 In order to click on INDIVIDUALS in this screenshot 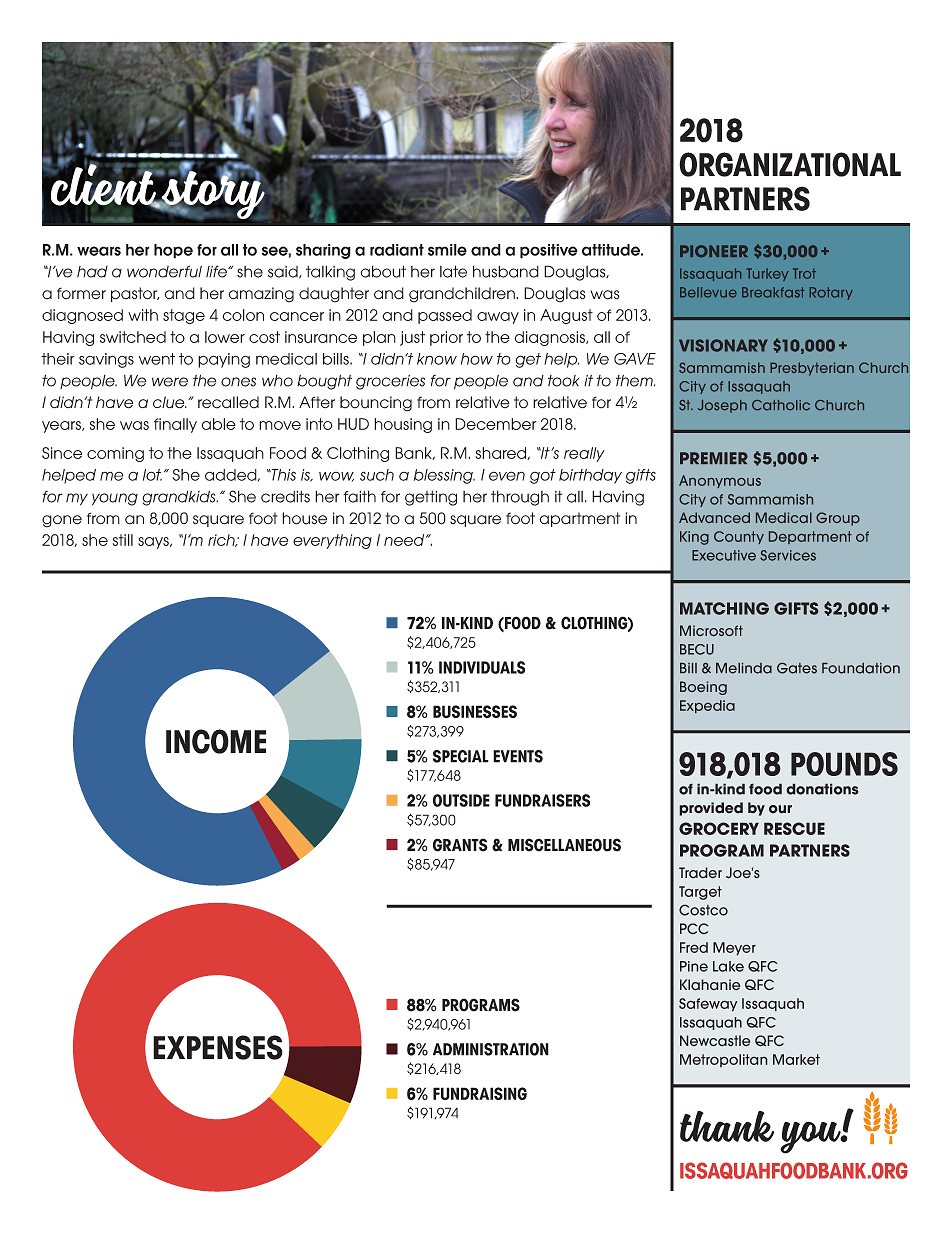, I will do `click(482, 667)`.
